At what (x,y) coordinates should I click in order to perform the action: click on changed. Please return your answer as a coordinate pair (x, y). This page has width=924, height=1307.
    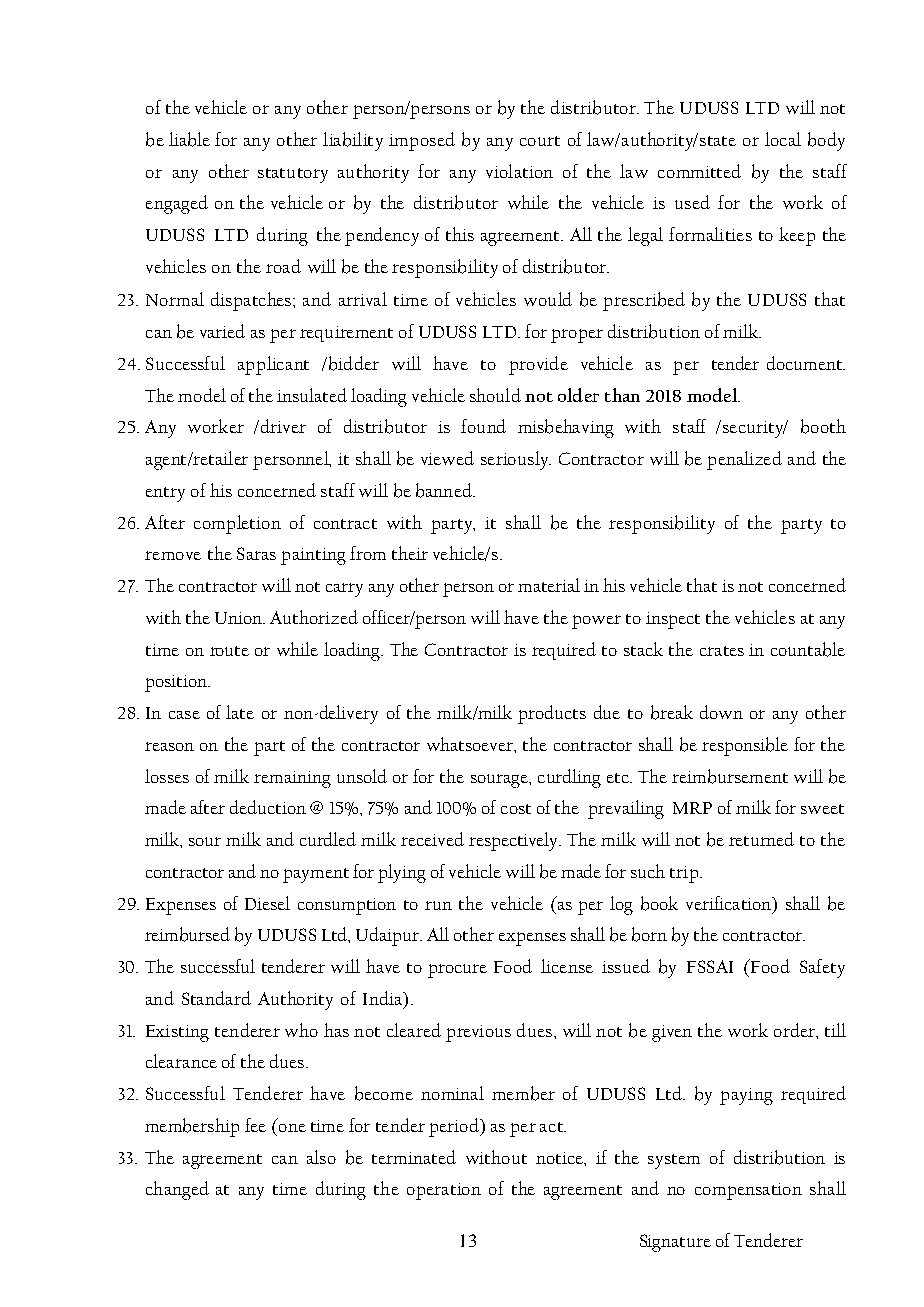
    Looking at the image, I should click on (177, 1190).
